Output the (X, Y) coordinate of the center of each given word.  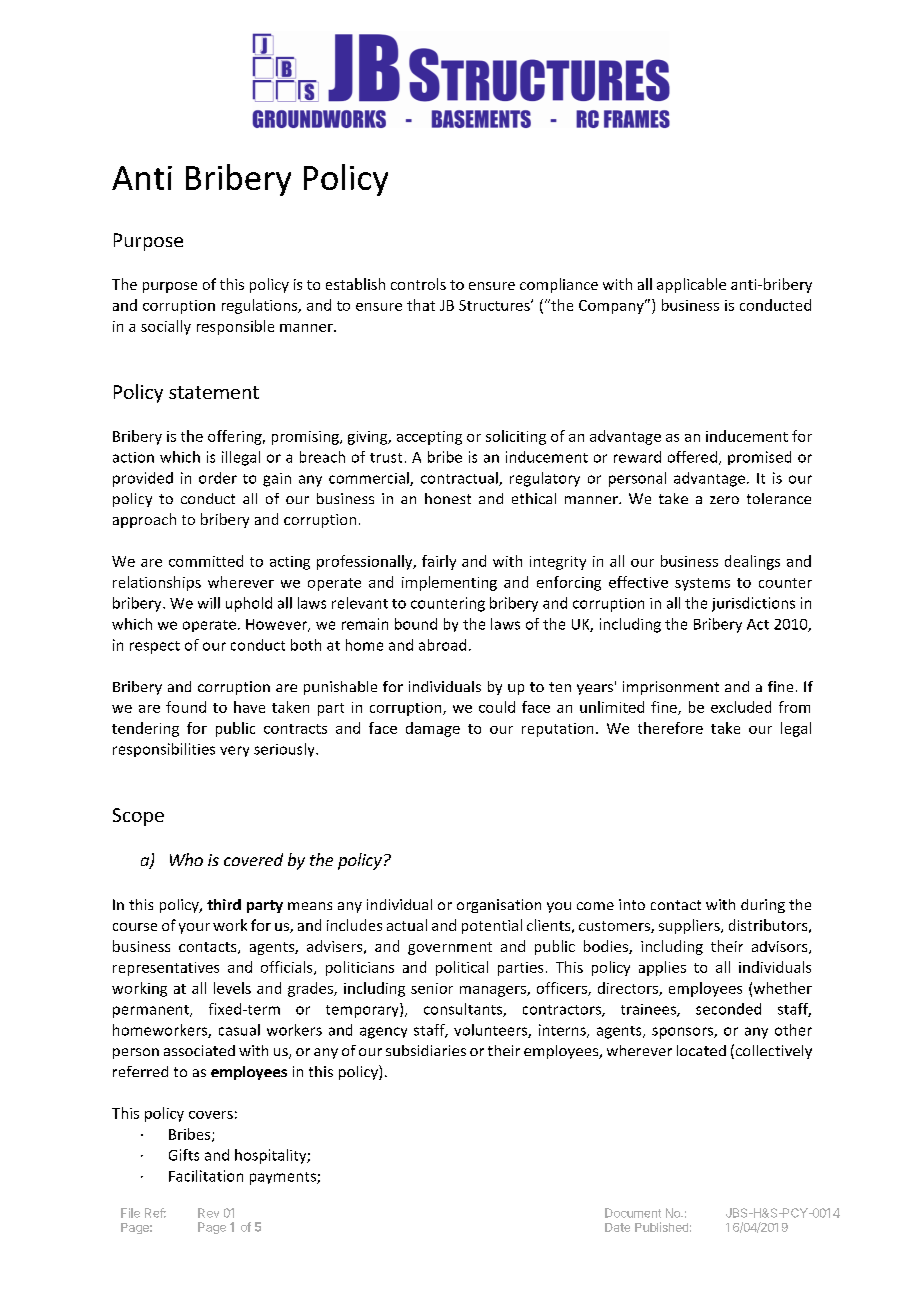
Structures (495, 305)
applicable (691, 285)
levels (232, 988)
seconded (728, 1009)
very (234, 751)
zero (724, 500)
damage (433, 729)
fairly (439, 562)
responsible (235, 327)
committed (206, 561)
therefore (670, 728)
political (462, 968)
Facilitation (206, 1176)
